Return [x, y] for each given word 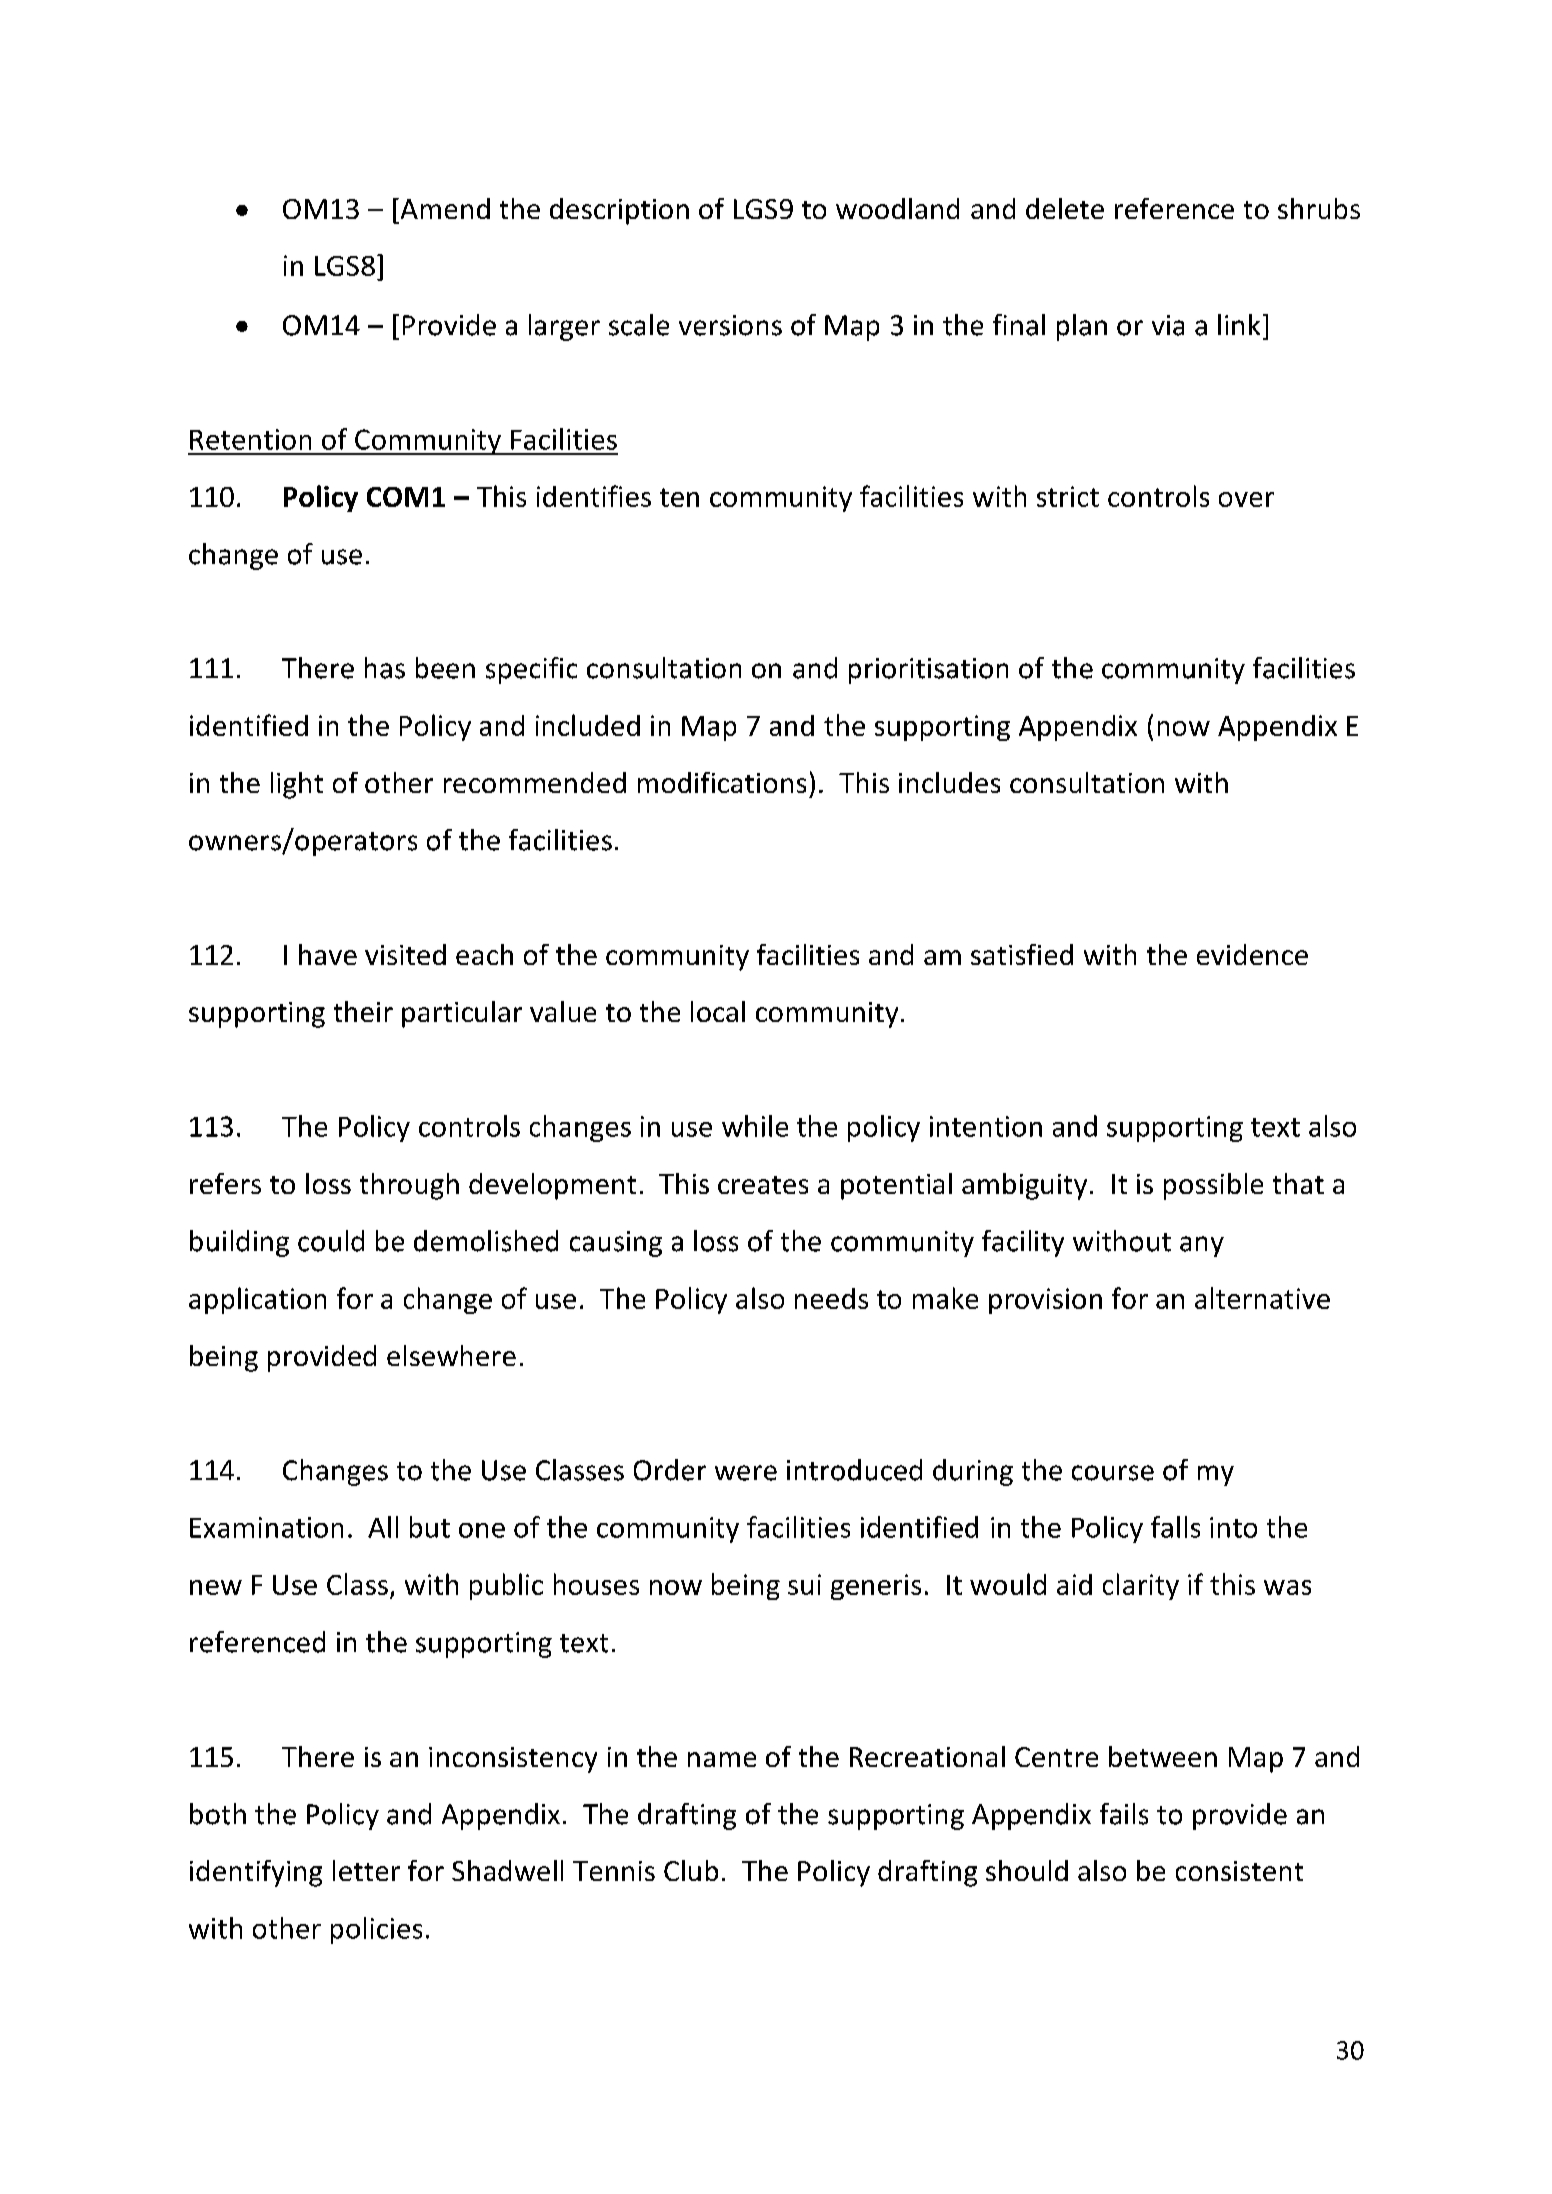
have [328, 954]
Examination [266, 1527]
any [1202, 1246]
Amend [444, 208]
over [1246, 499]
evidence [1252, 954]
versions [730, 325]
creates [763, 1185]
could [331, 1241]
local [718, 1011]
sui [804, 1584]
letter [366, 1870]
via [1168, 325]
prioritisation [928, 671]
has [385, 668]
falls [1175, 1527]
